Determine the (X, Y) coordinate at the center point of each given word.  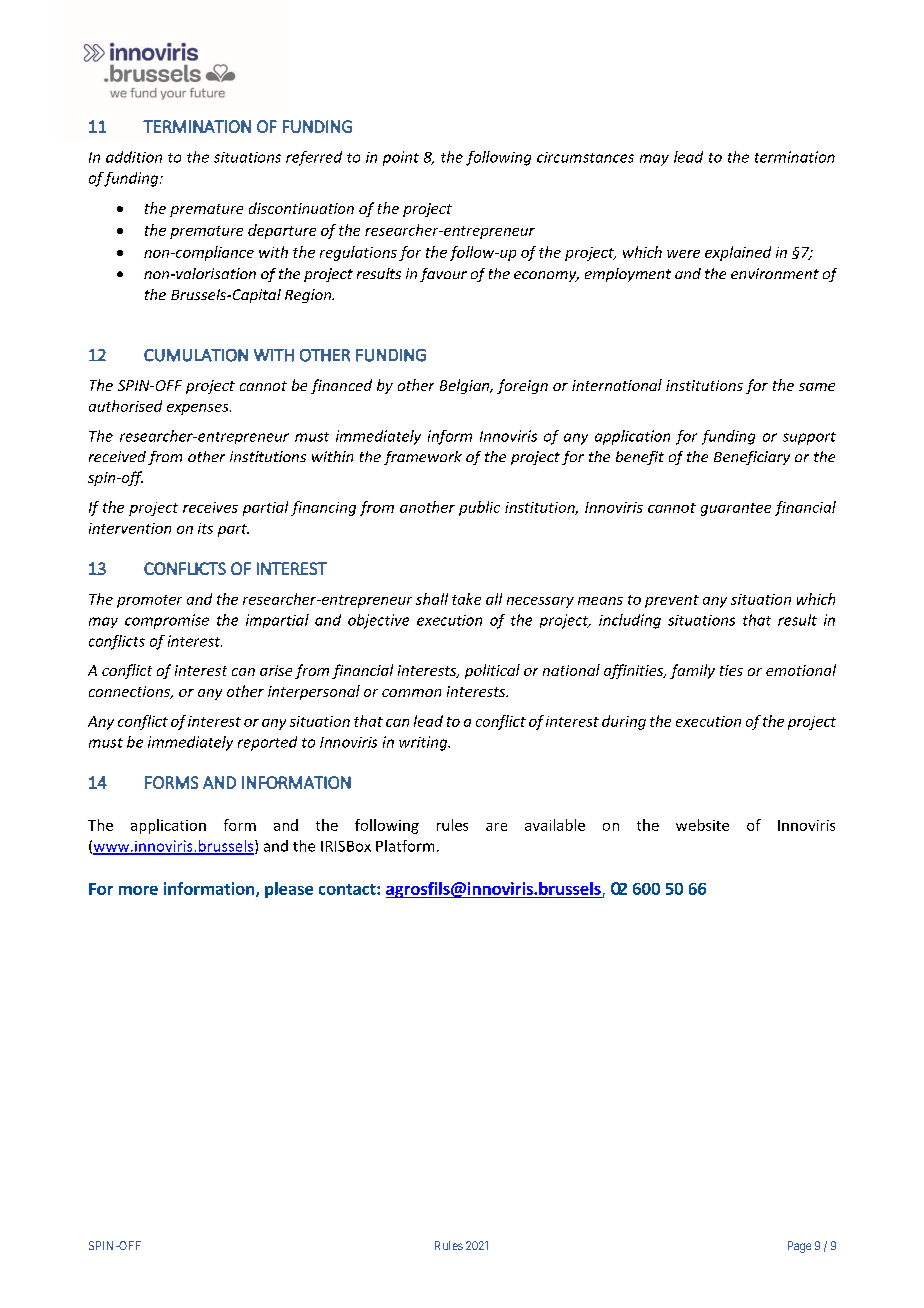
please (289, 890)
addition (134, 157)
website (702, 825)
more (138, 890)
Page (799, 1247)
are (496, 827)
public (479, 508)
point (401, 158)
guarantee (736, 509)
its (205, 528)
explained (738, 253)
